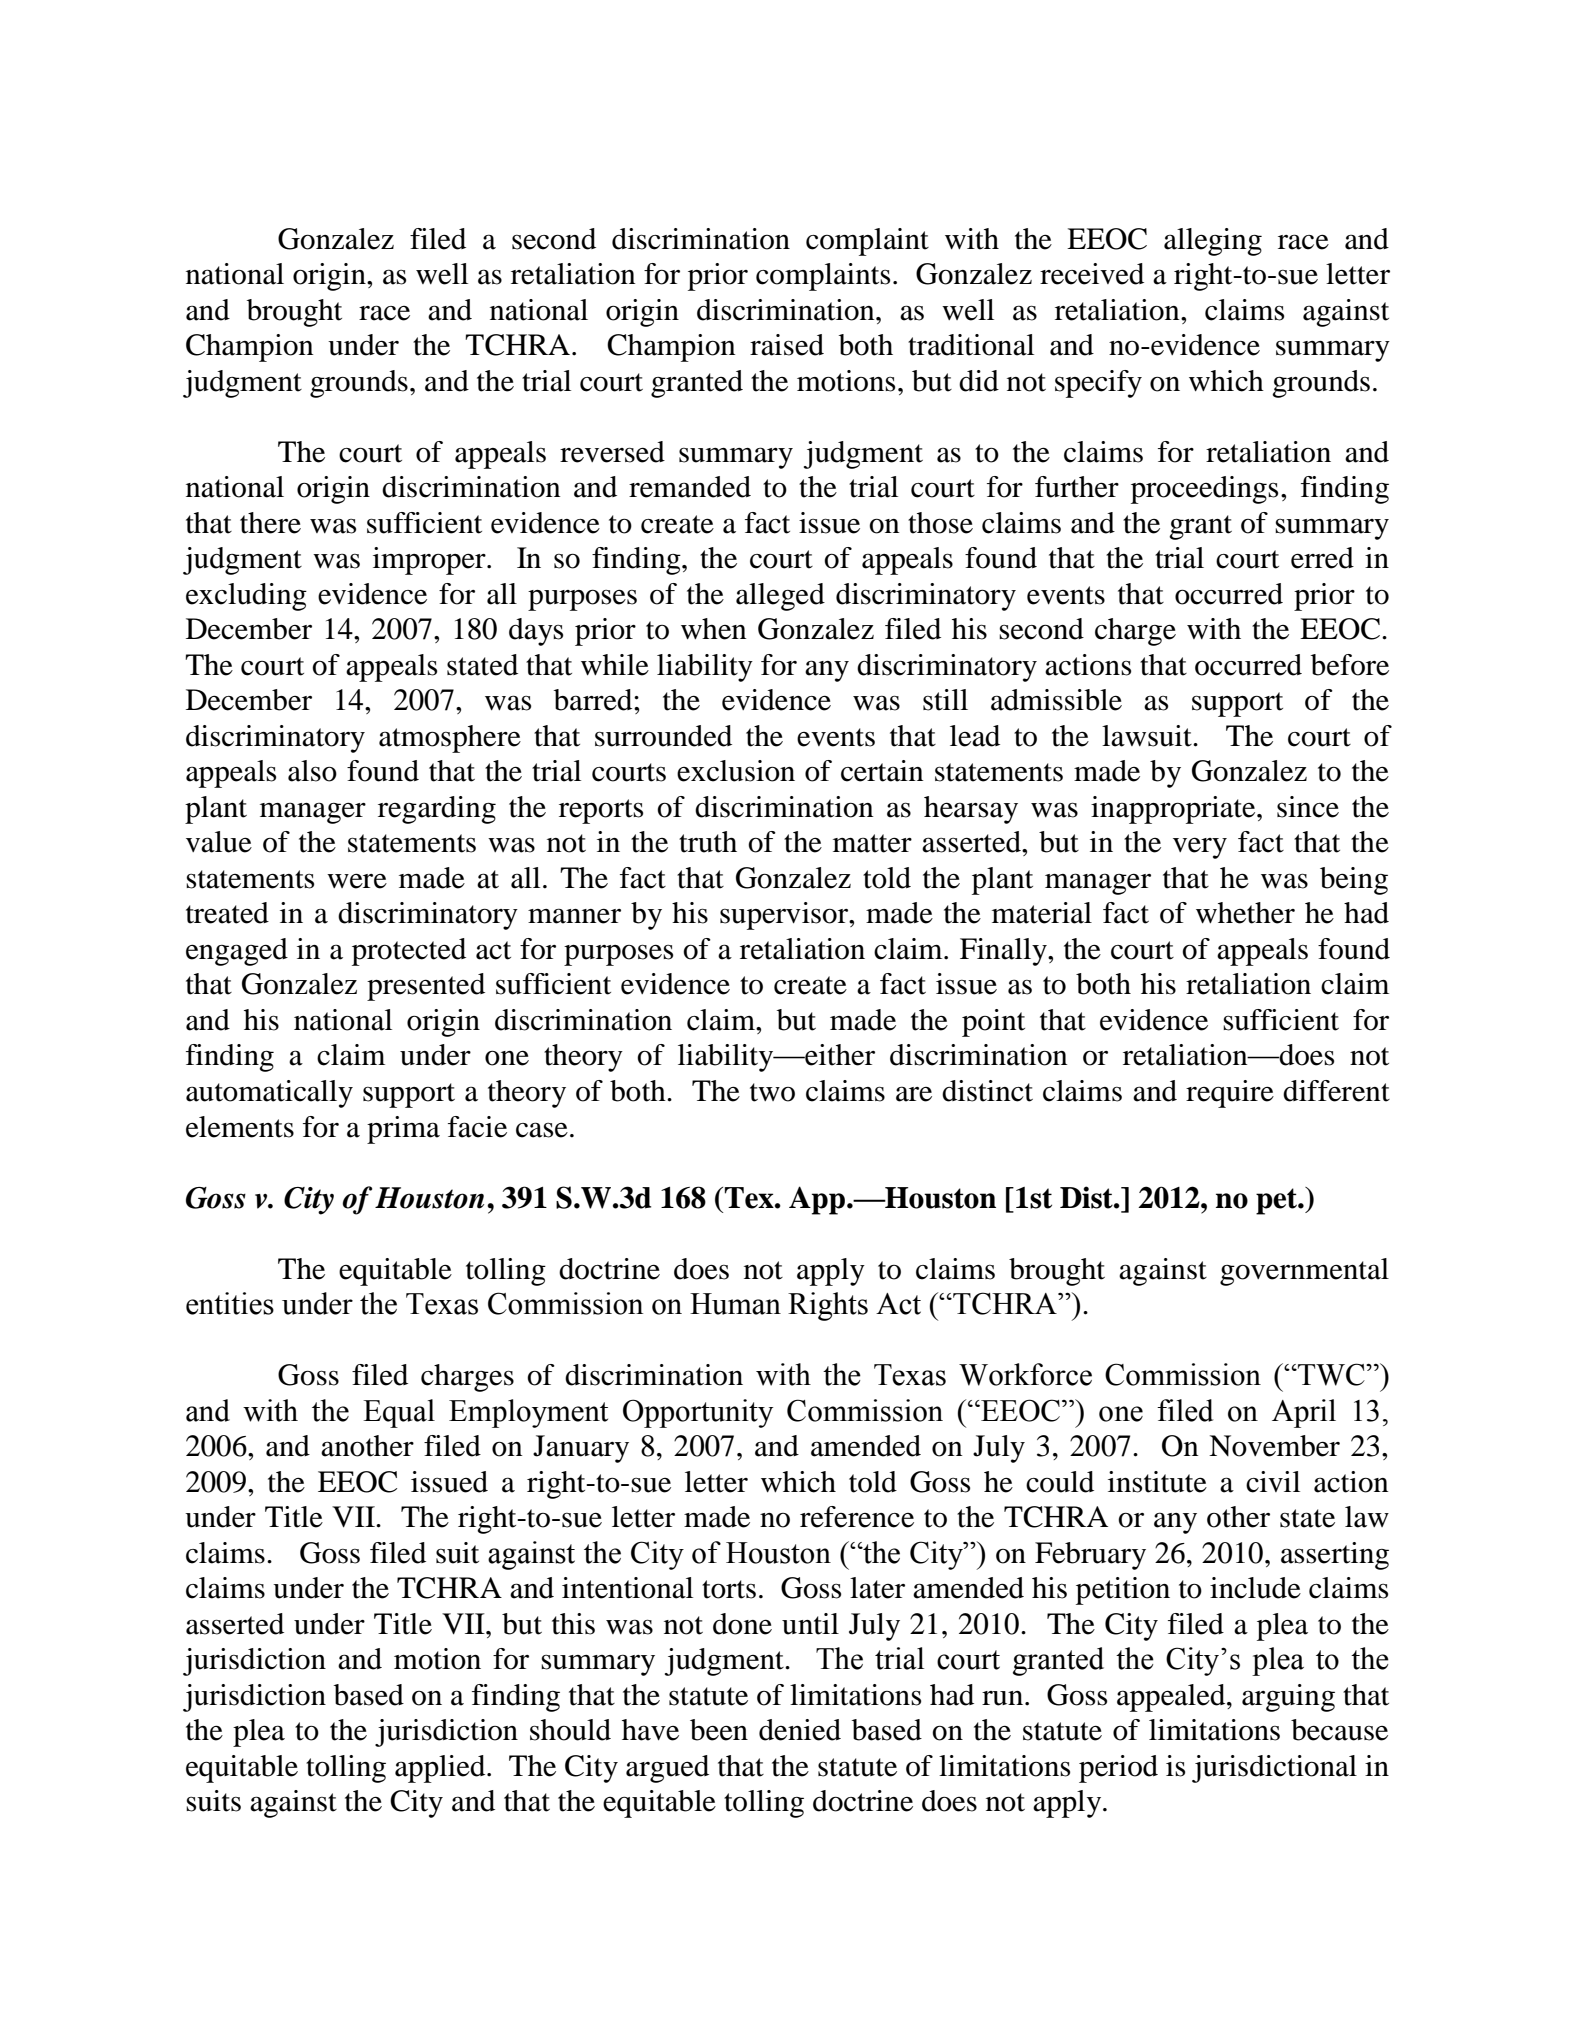 The width and height of the screenshot is (1575, 2038). I want to click on require, so click(1230, 1094).
